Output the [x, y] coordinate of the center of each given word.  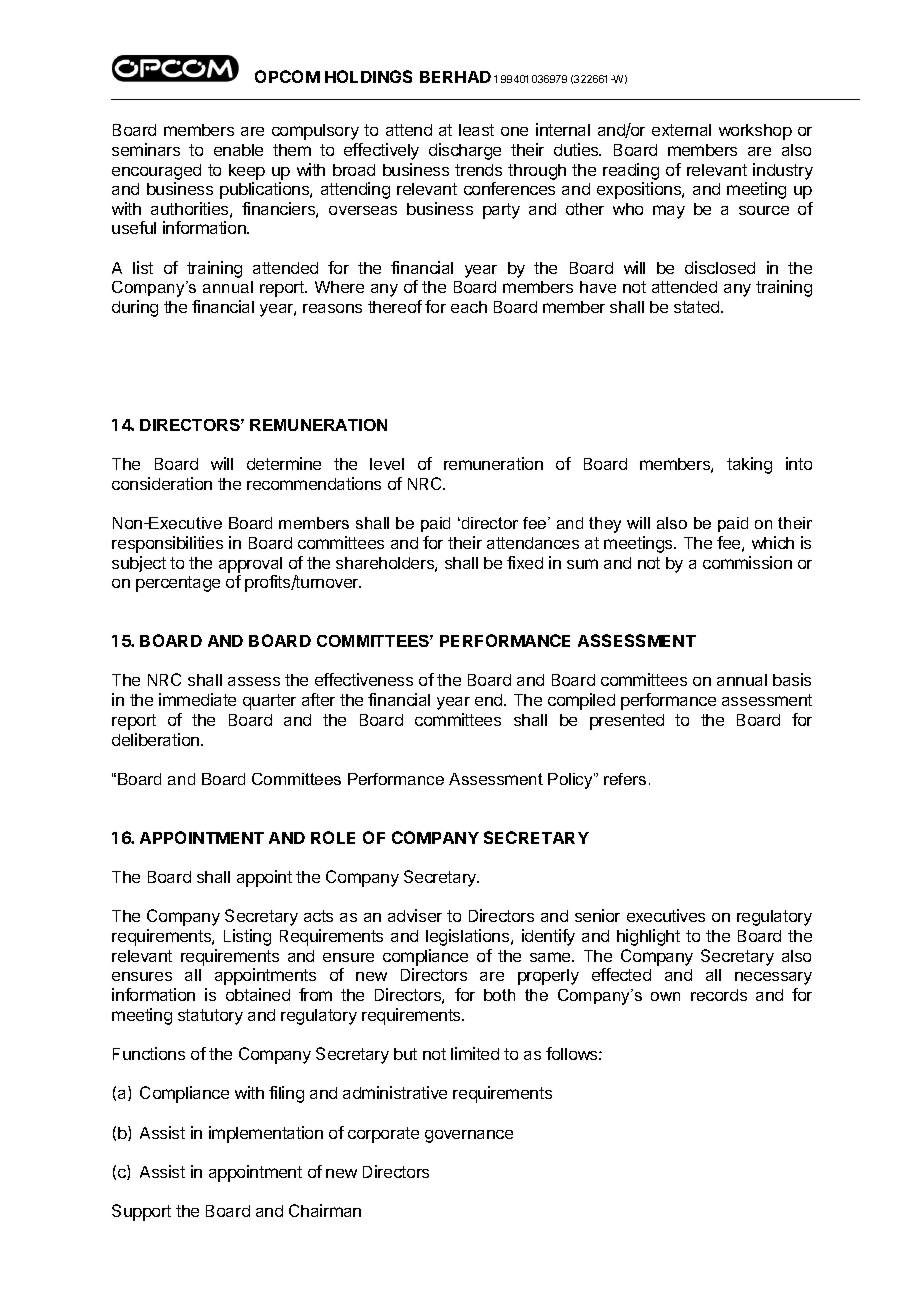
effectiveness [364, 679]
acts [318, 916]
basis [792, 679]
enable [238, 150]
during [135, 308]
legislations [469, 937]
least [476, 130]
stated [698, 307]
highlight [648, 937]
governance [469, 1136]
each [469, 307]
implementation [266, 1134]
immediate [197, 699]
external [681, 130]
